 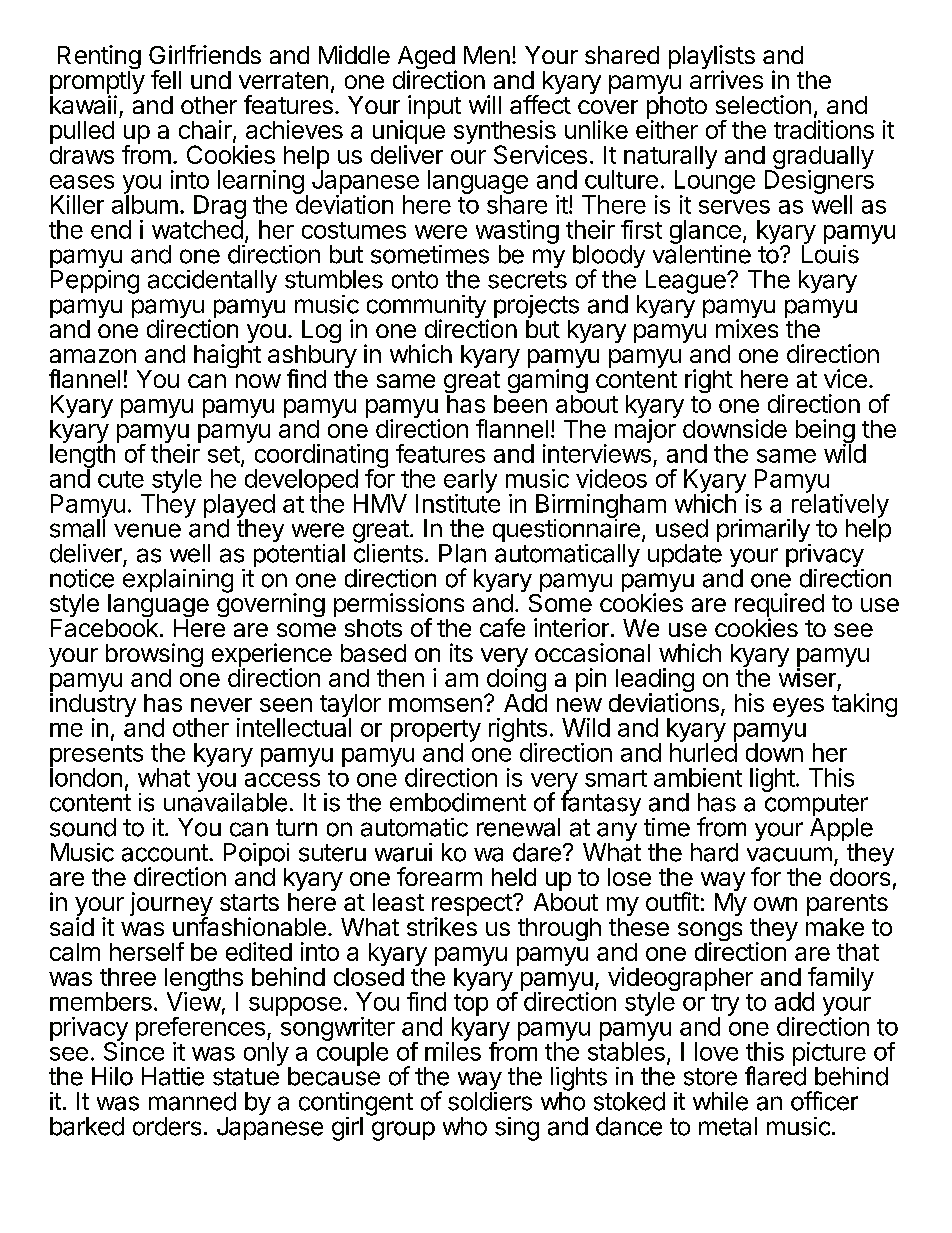 What do you see at coordinates (763, 104) in the page?
I see `selection` at bounding box center [763, 104].
